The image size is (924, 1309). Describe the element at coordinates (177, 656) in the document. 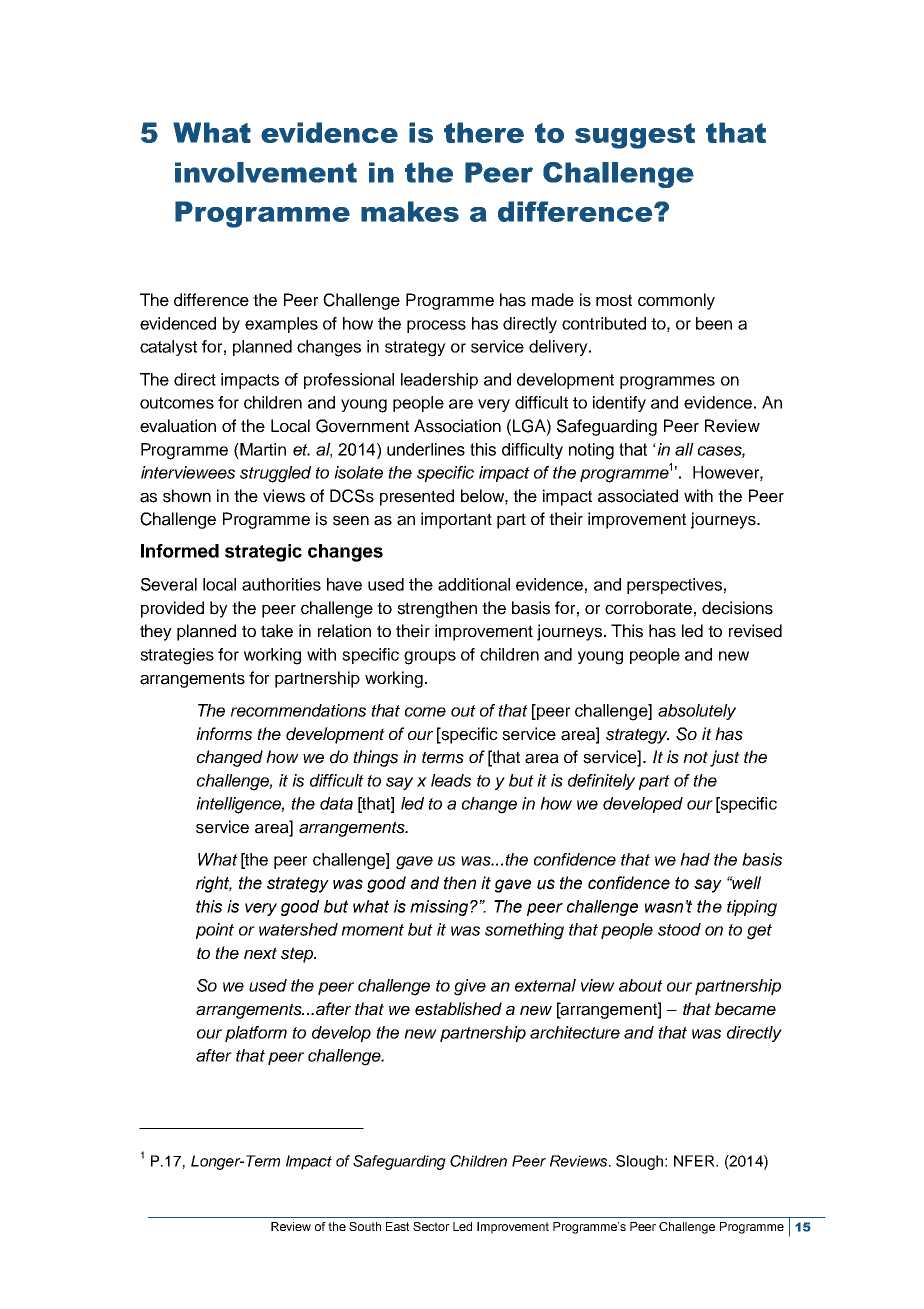

I see `strategies` at that location.
